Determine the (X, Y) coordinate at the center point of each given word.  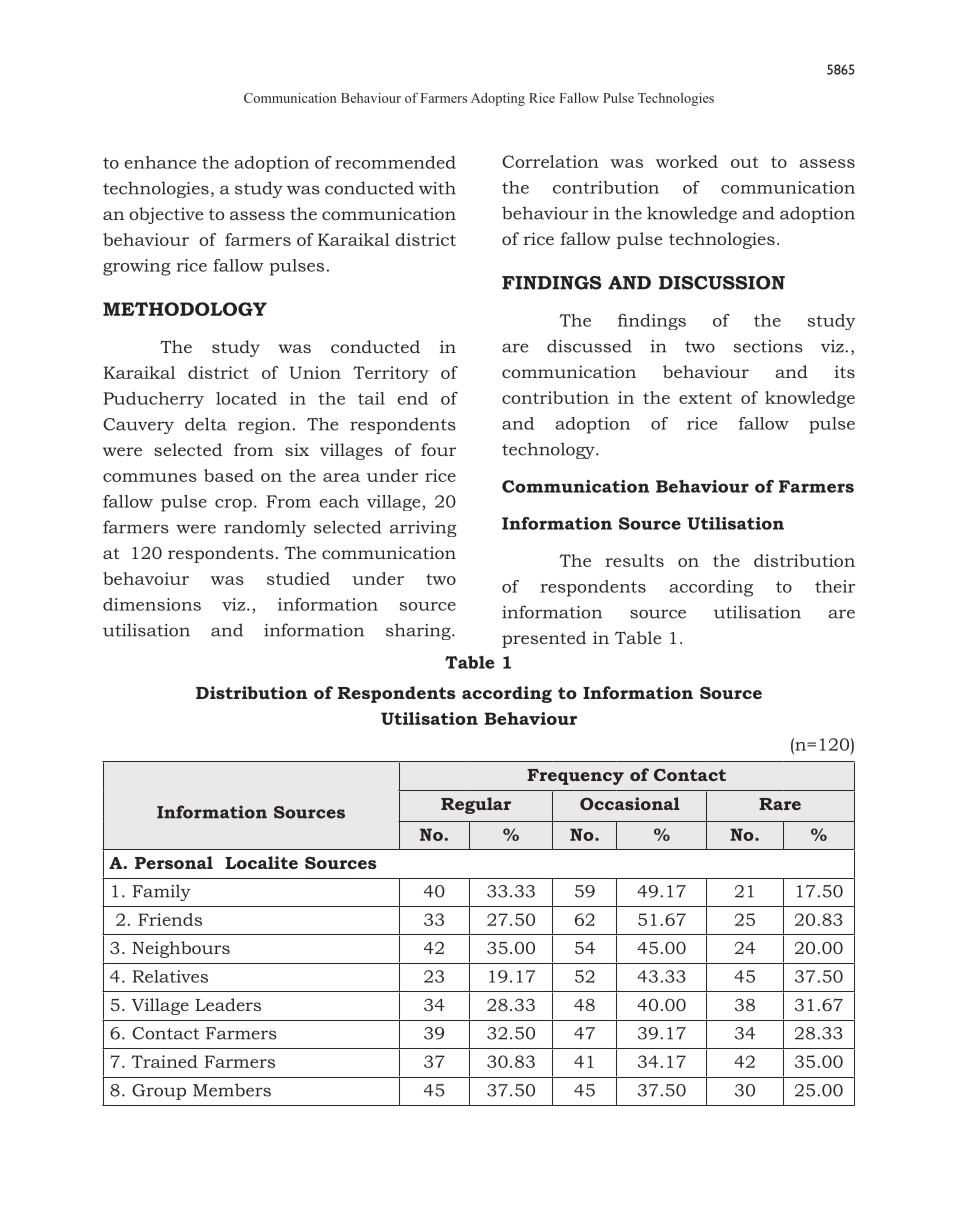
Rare (780, 804)
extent (705, 398)
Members (232, 1090)
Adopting (498, 99)
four (438, 449)
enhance (160, 162)
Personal (174, 862)
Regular (476, 805)
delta (206, 424)
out (745, 162)
